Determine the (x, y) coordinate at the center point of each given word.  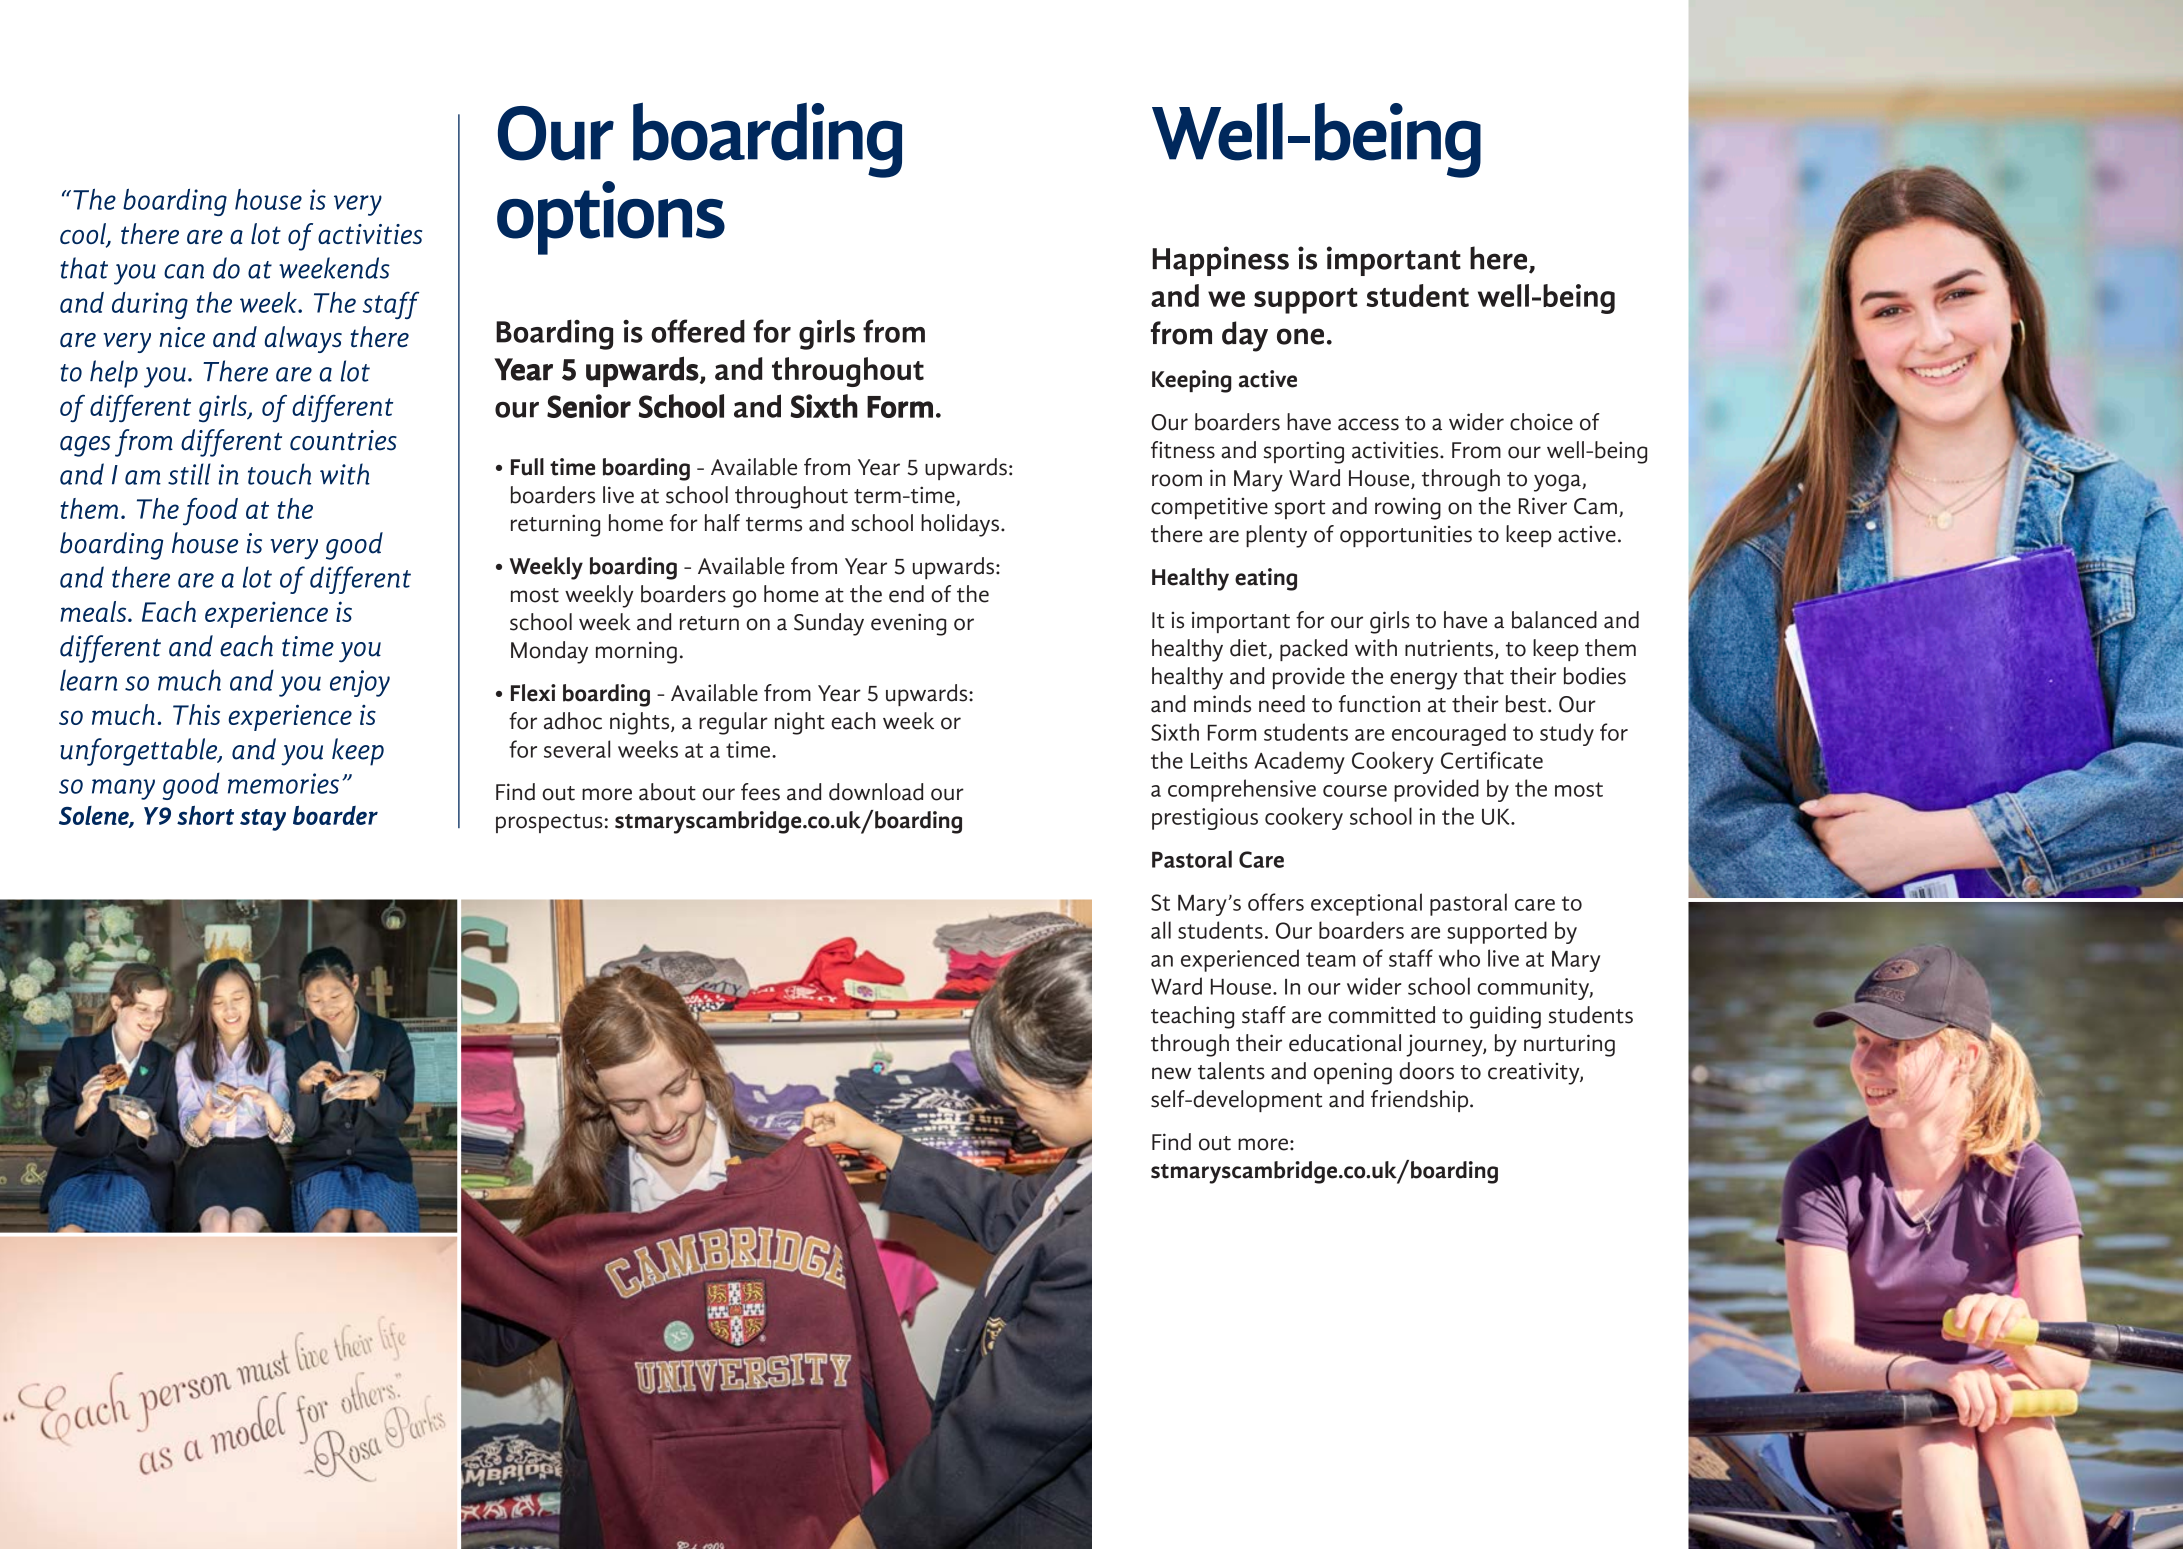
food (210, 512)
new (1172, 1073)
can (184, 271)
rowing (1408, 508)
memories (283, 783)
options (611, 218)
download (876, 792)
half (722, 523)
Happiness (1220, 261)
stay (263, 820)
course (1355, 791)
